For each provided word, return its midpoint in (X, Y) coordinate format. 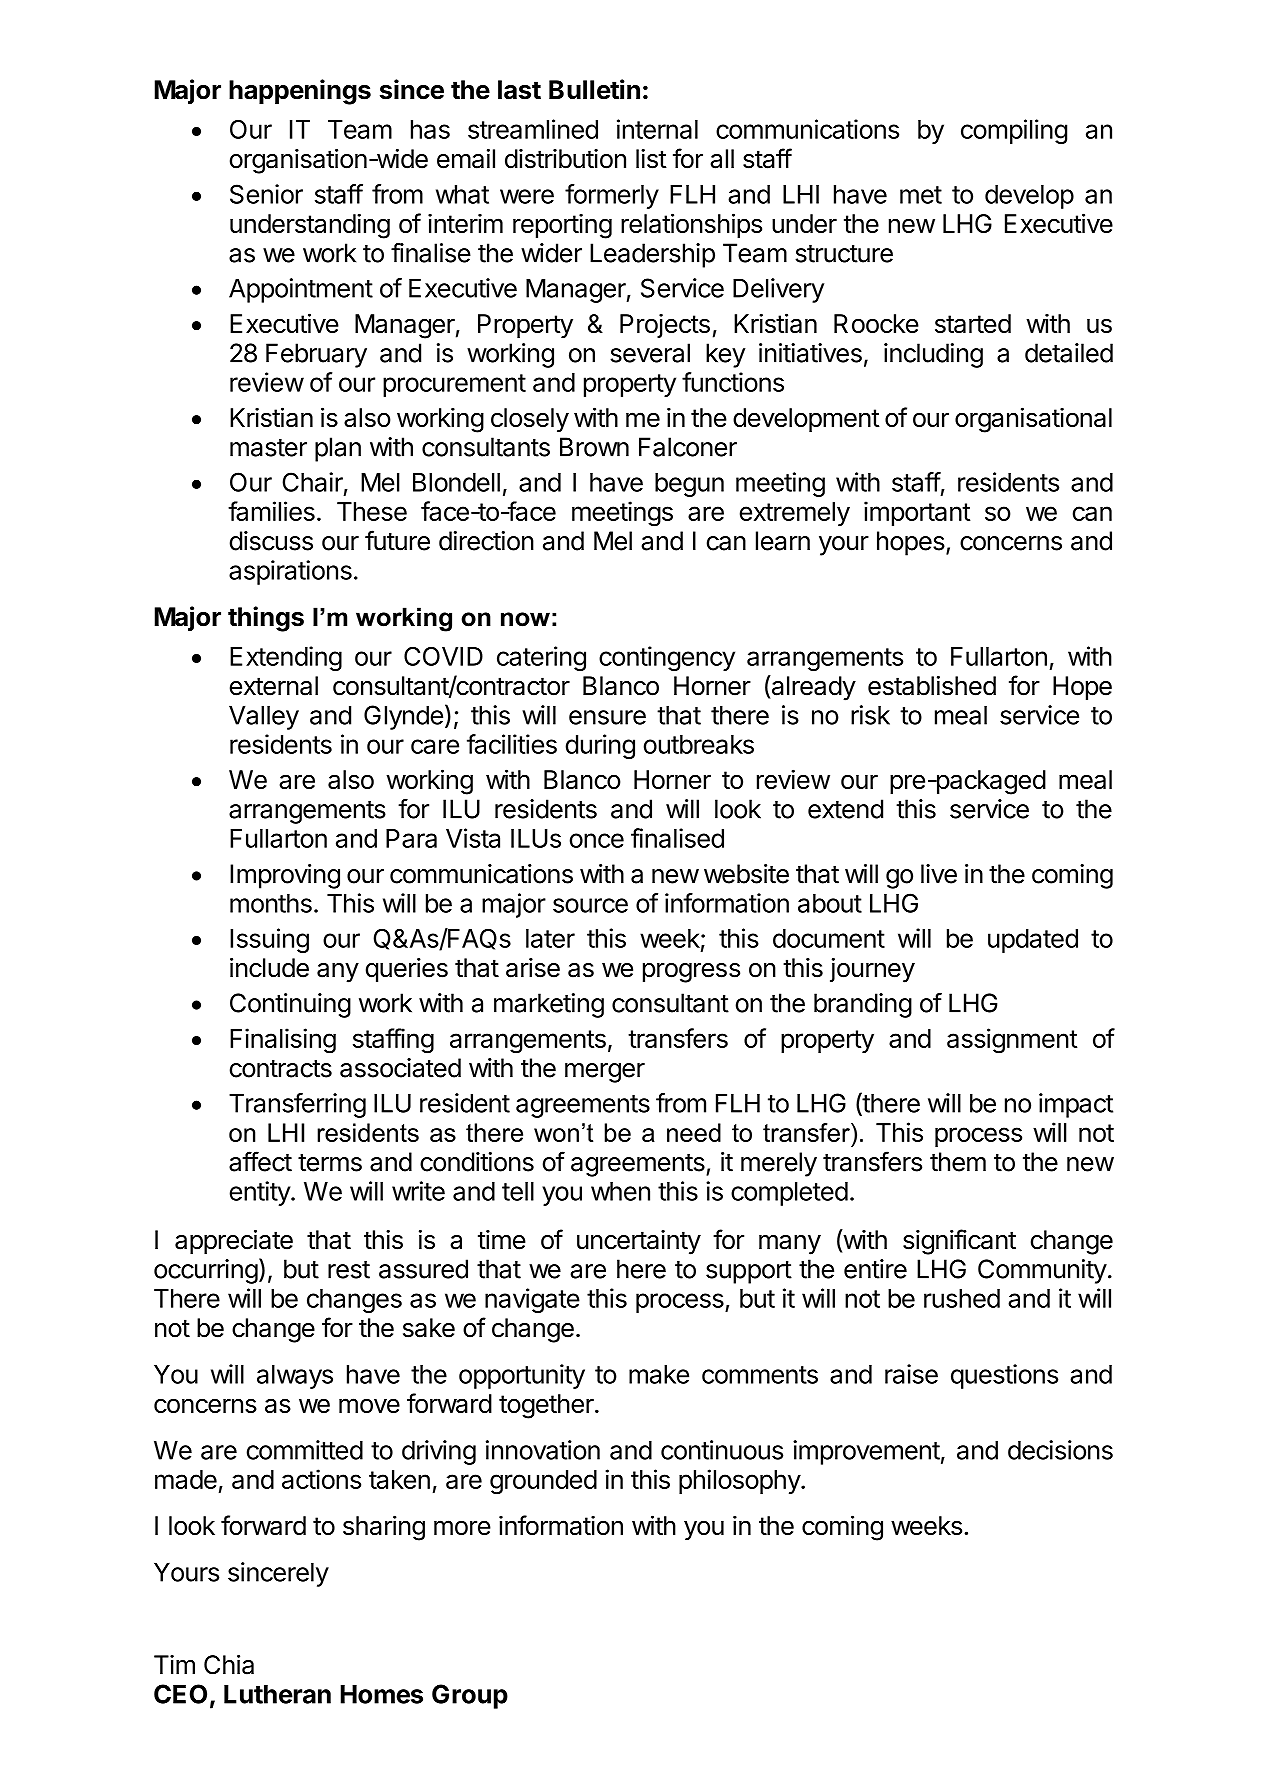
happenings (300, 92)
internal (657, 129)
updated (1033, 941)
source (590, 905)
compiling (1014, 131)
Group (470, 1696)
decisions (1060, 1450)
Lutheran (277, 1694)
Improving (285, 876)
